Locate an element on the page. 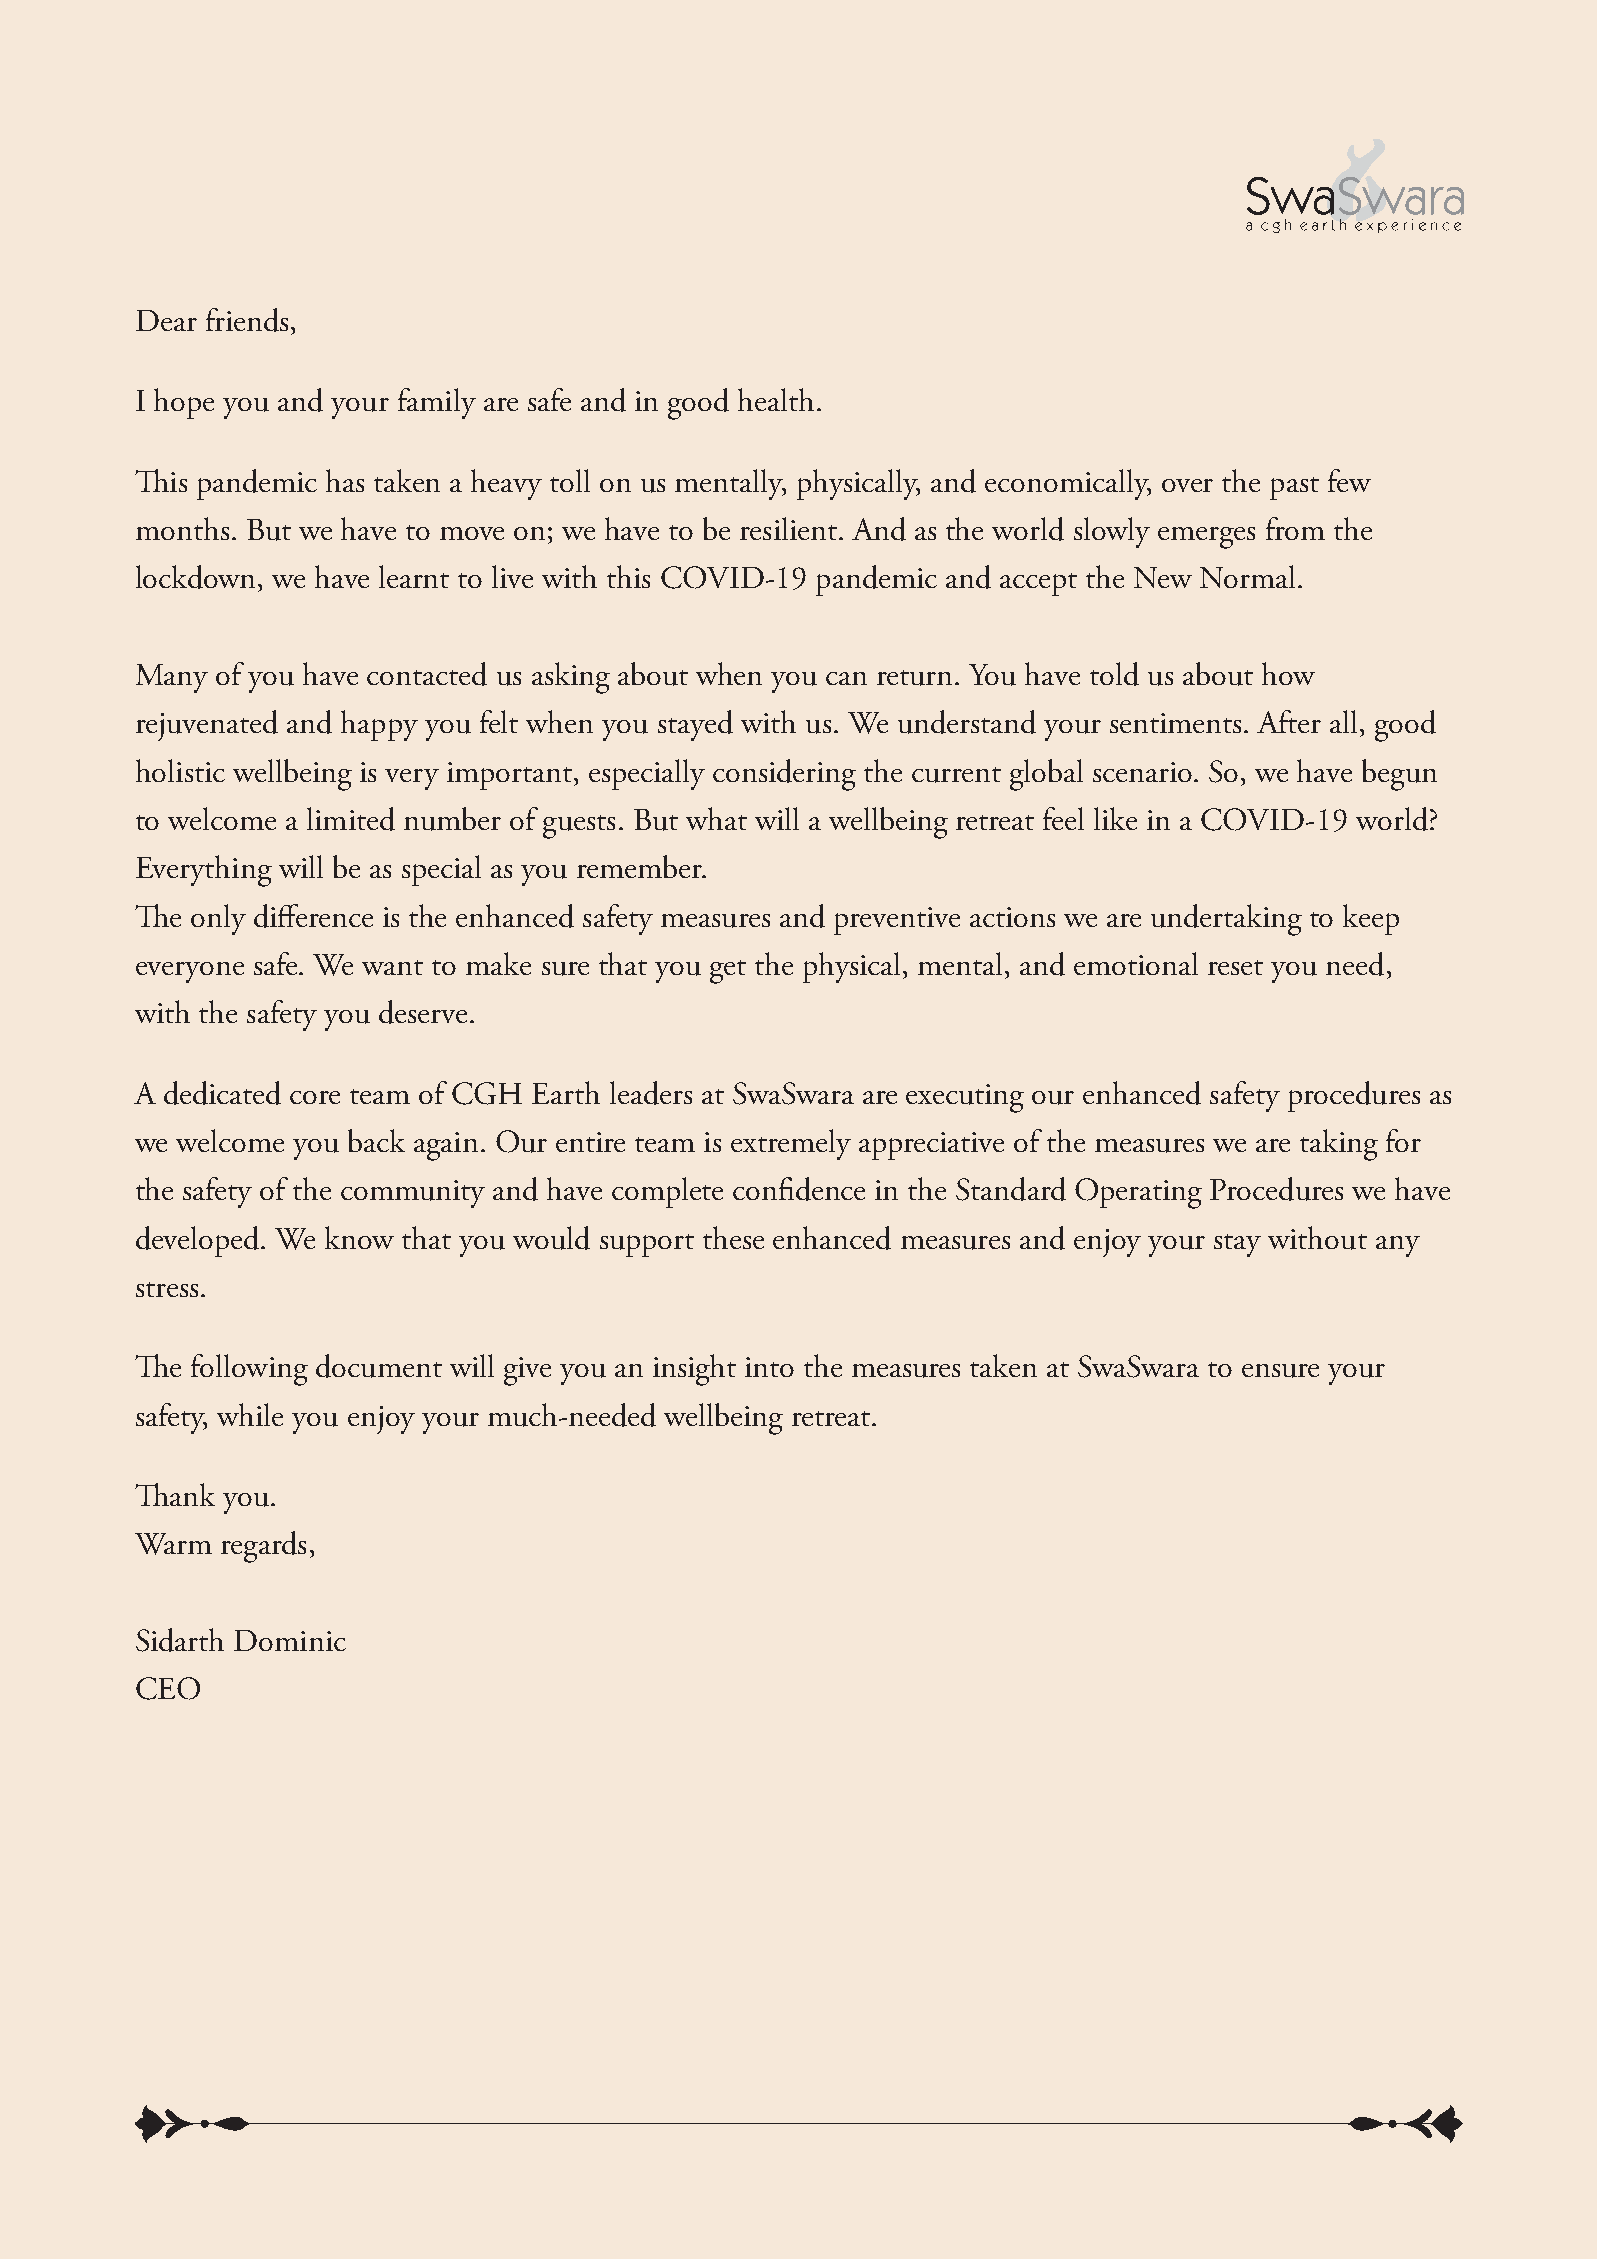 Image resolution: width=1597 pixels, height=2259 pixels. Dominic is located at coordinates (290, 1640).
